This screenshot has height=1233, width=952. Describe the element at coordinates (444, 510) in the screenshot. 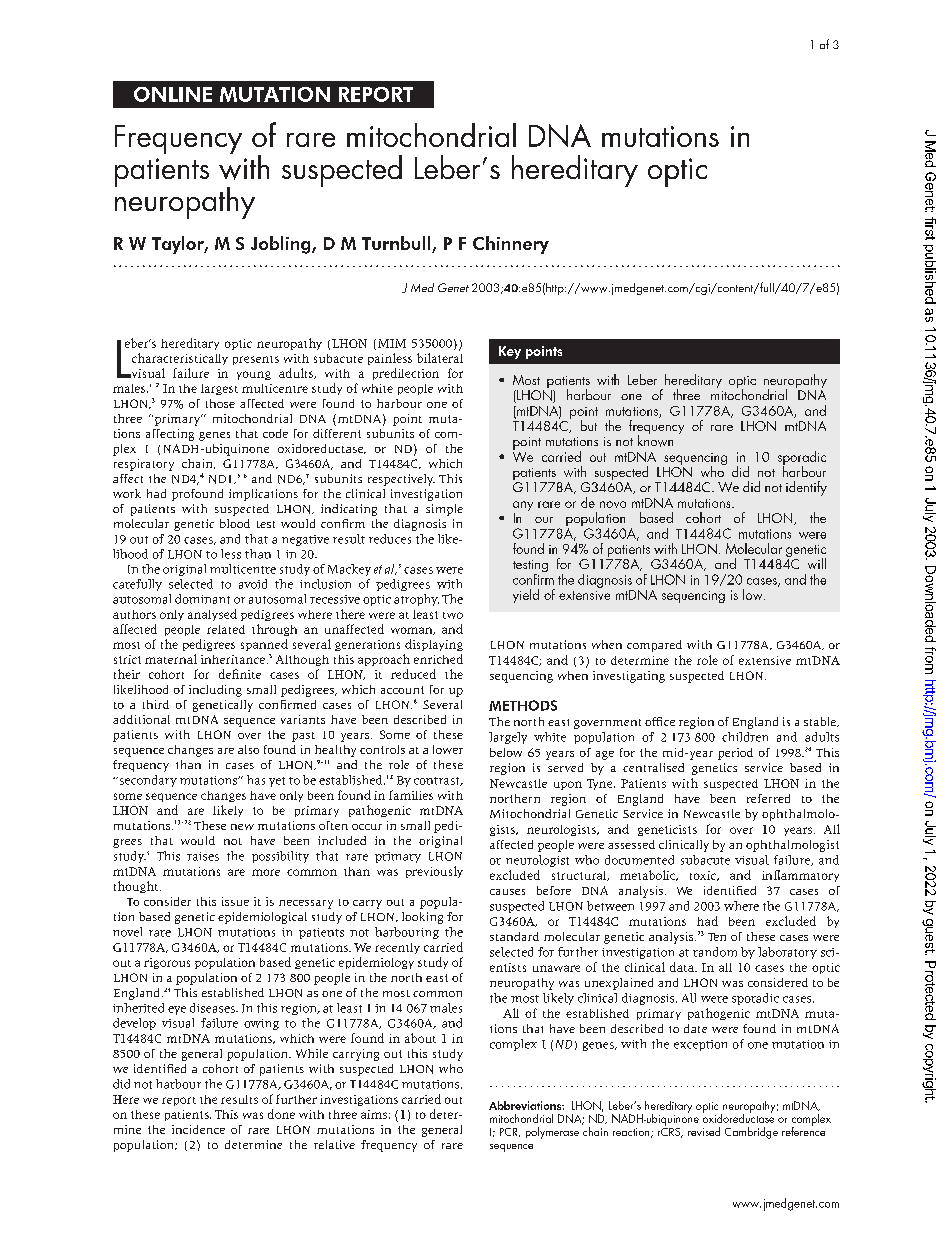

I see `simple` at that location.
